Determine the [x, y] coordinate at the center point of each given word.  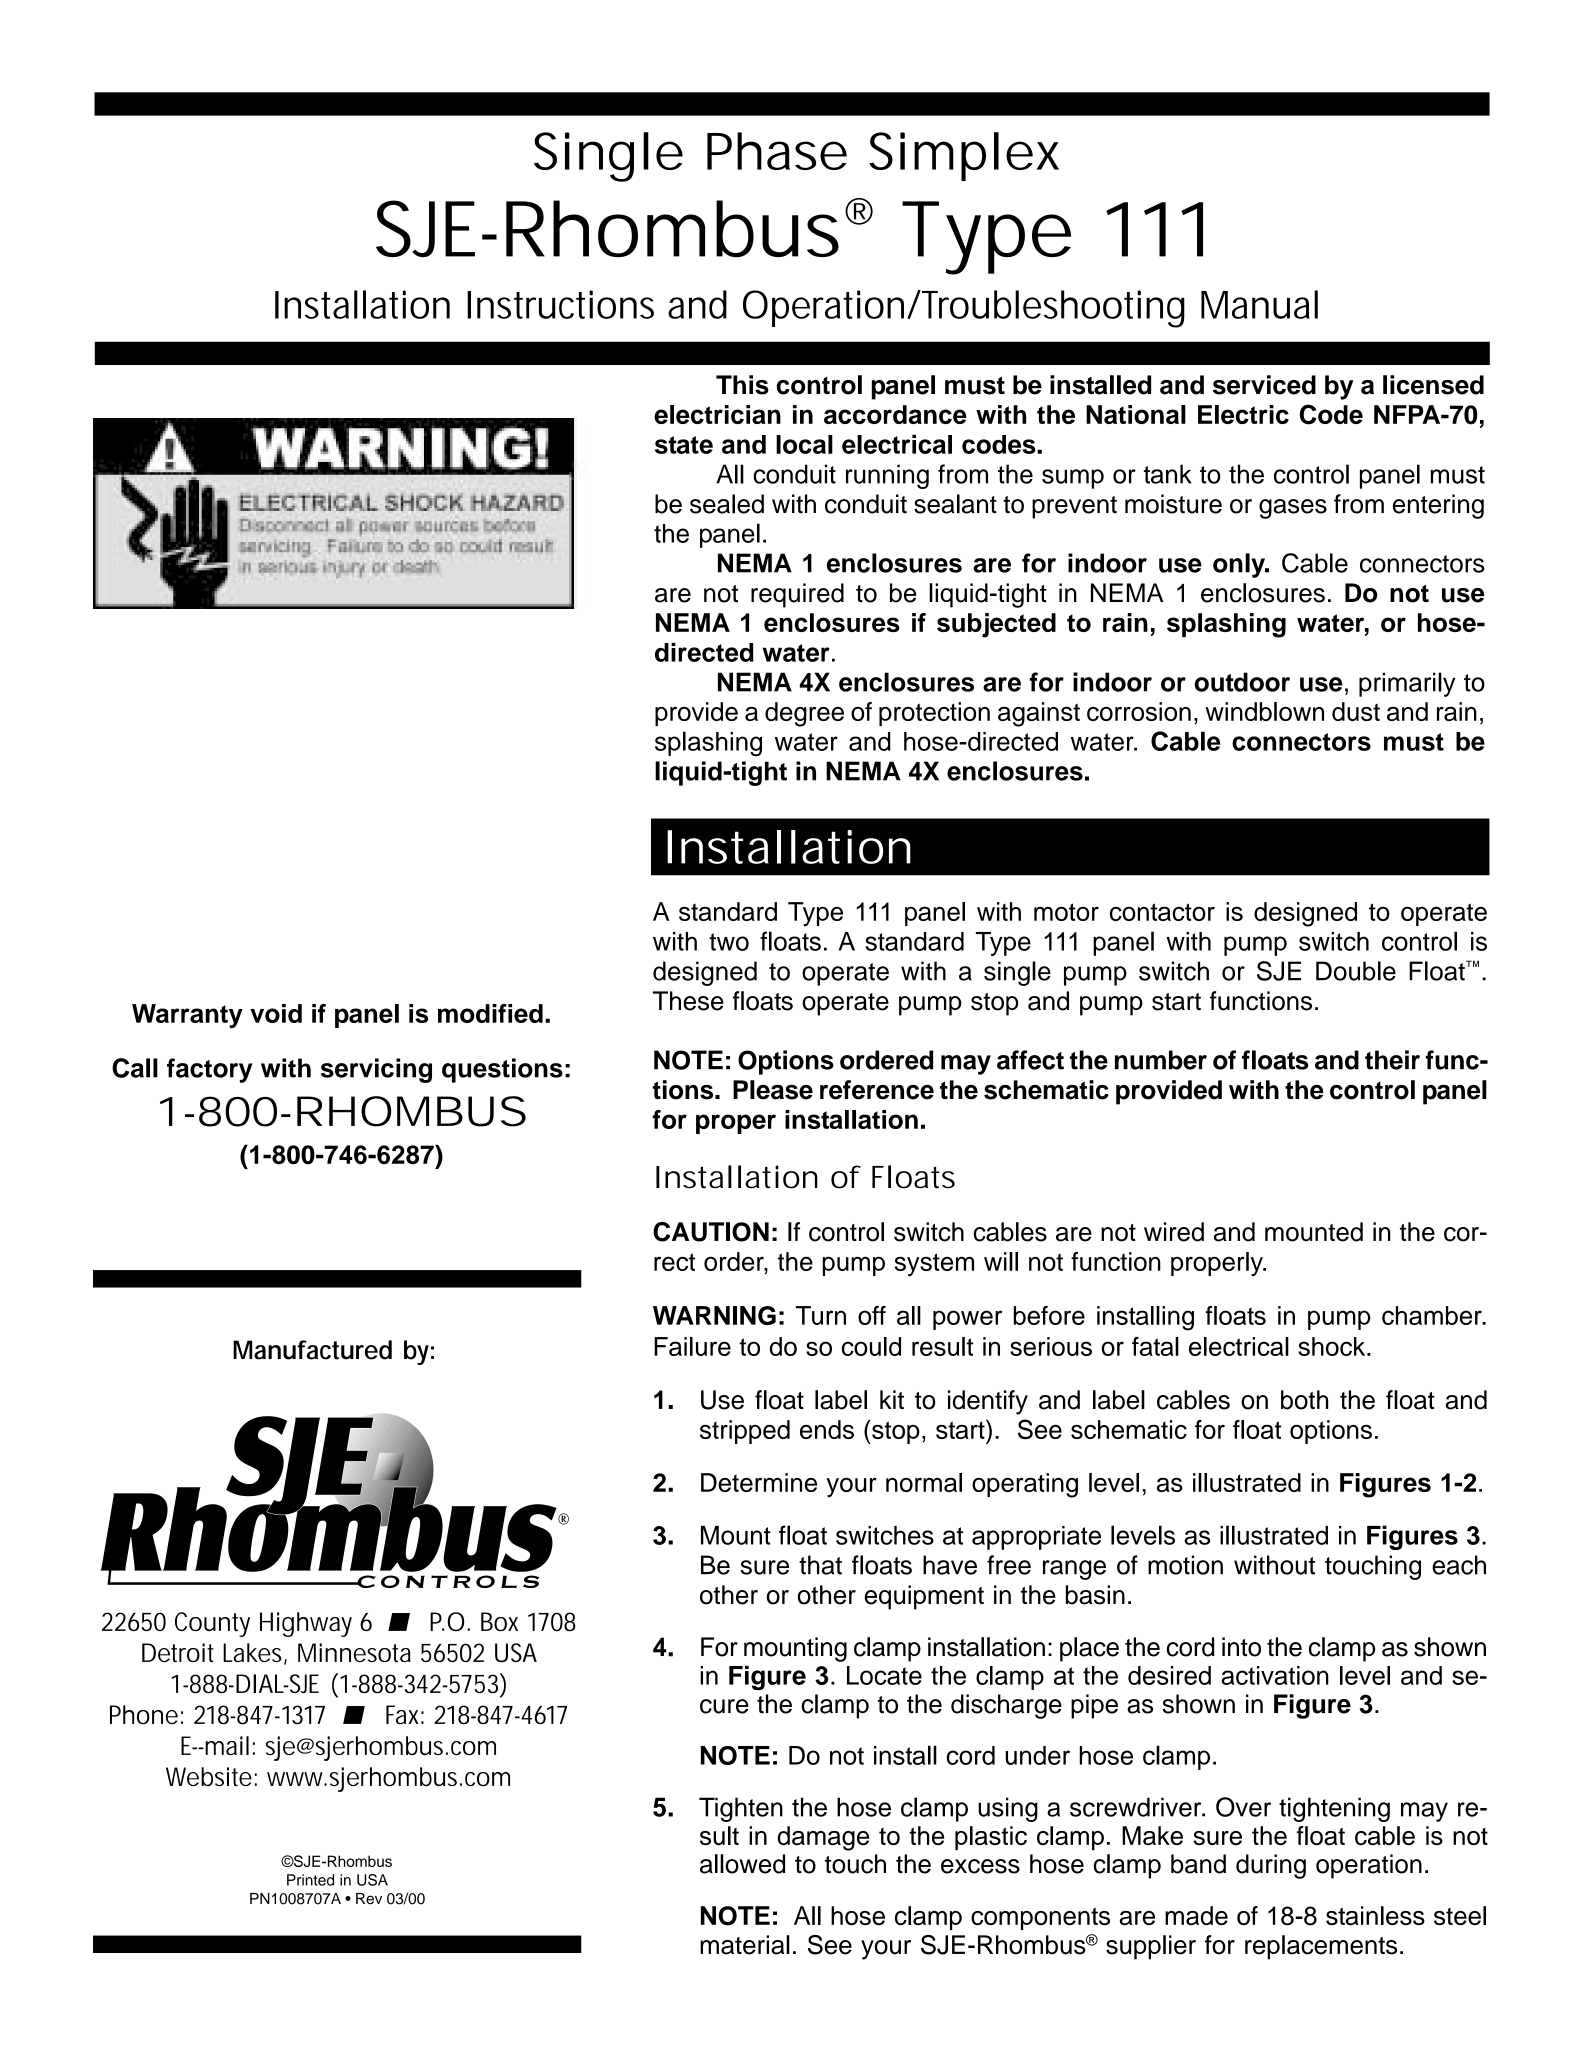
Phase [777, 151]
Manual [1259, 304]
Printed [310, 1880]
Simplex [964, 156]
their [1392, 1060]
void [276, 1013]
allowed [742, 1864]
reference [877, 1090]
